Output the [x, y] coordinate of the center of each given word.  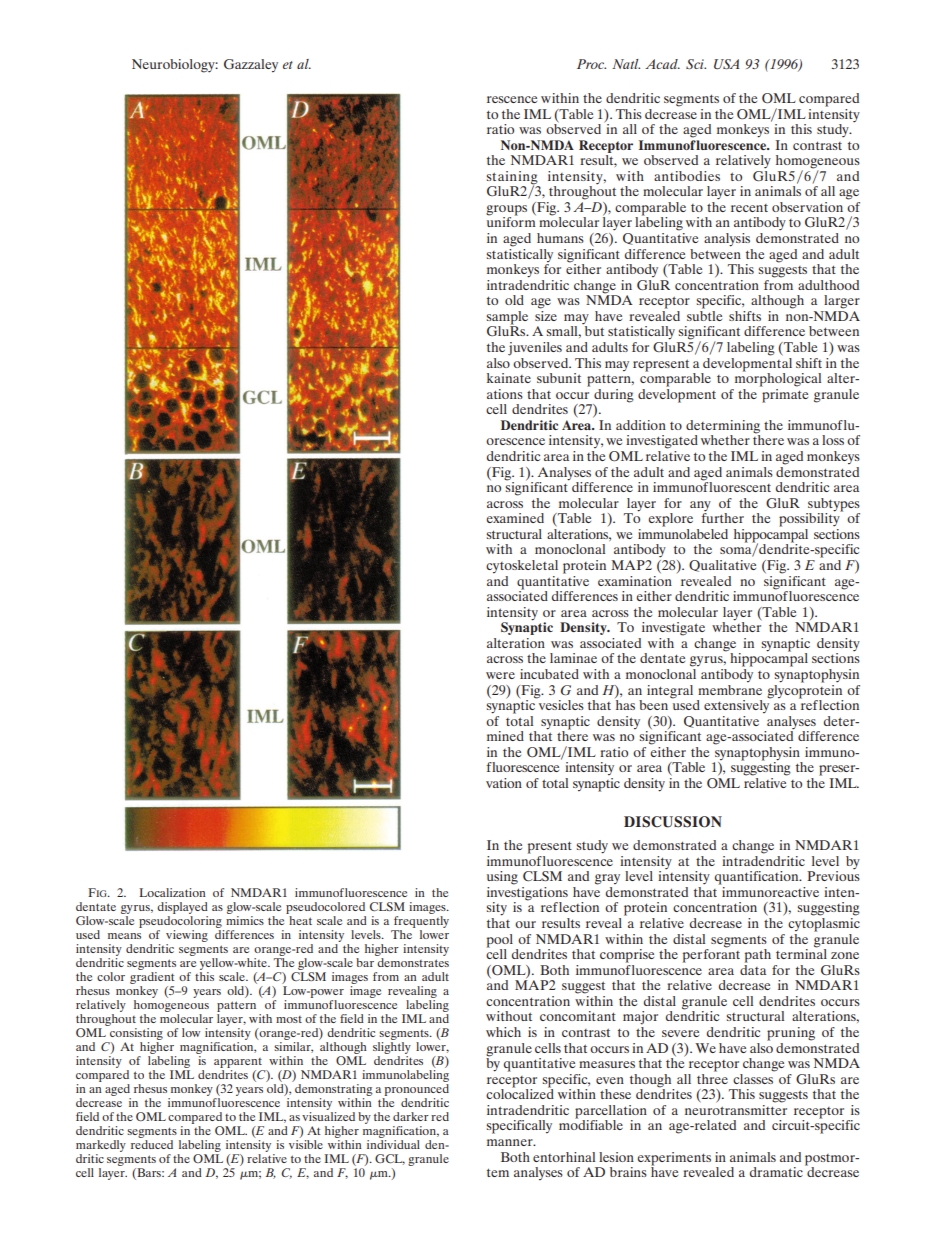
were [500, 675]
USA [726, 64]
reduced [152, 1144]
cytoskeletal [522, 566]
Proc [591, 64]
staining [513, 179]
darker [411, 1116]
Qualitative [722, 566]
